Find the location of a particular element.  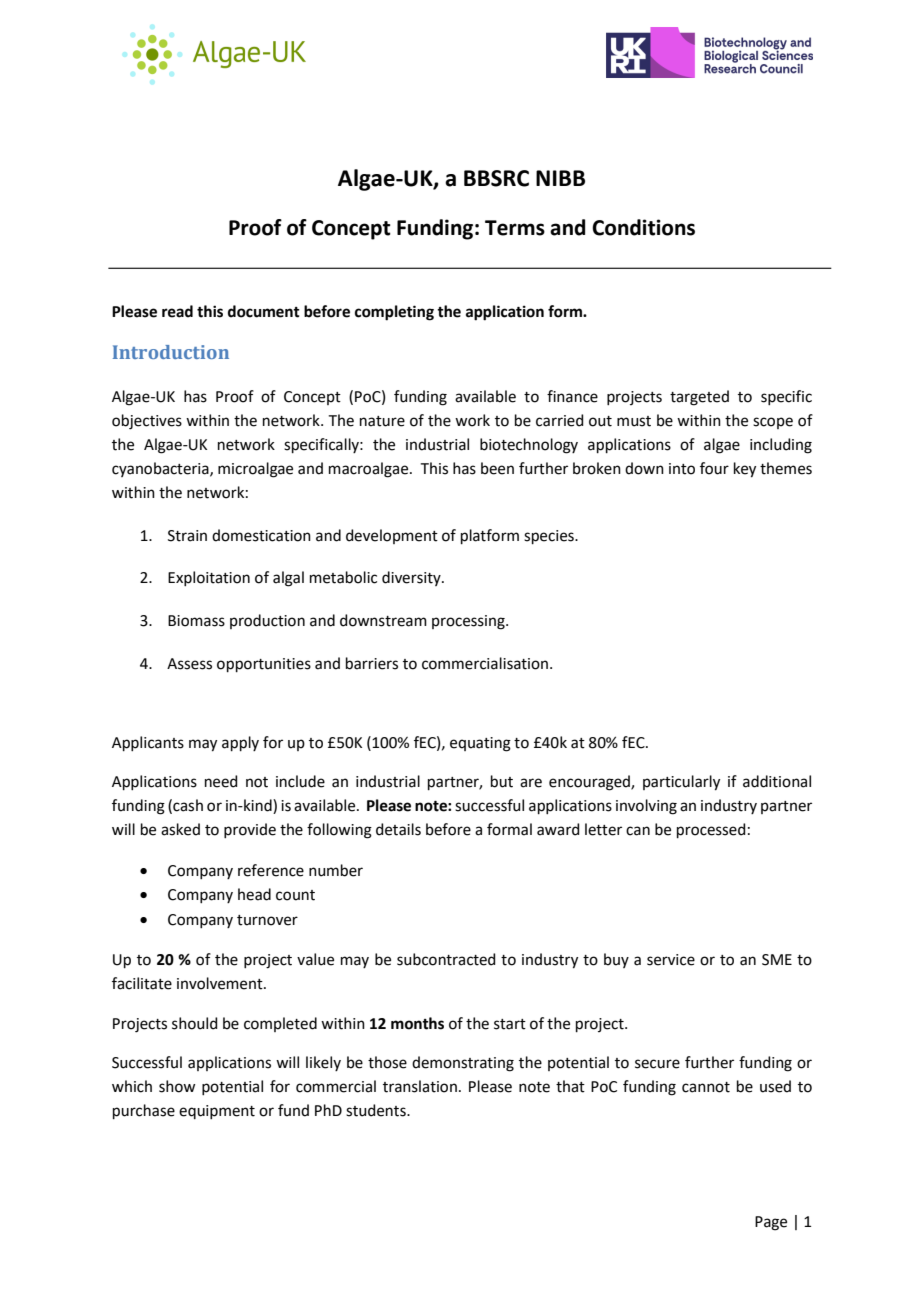

students is located at coordinates (377, 1110).
